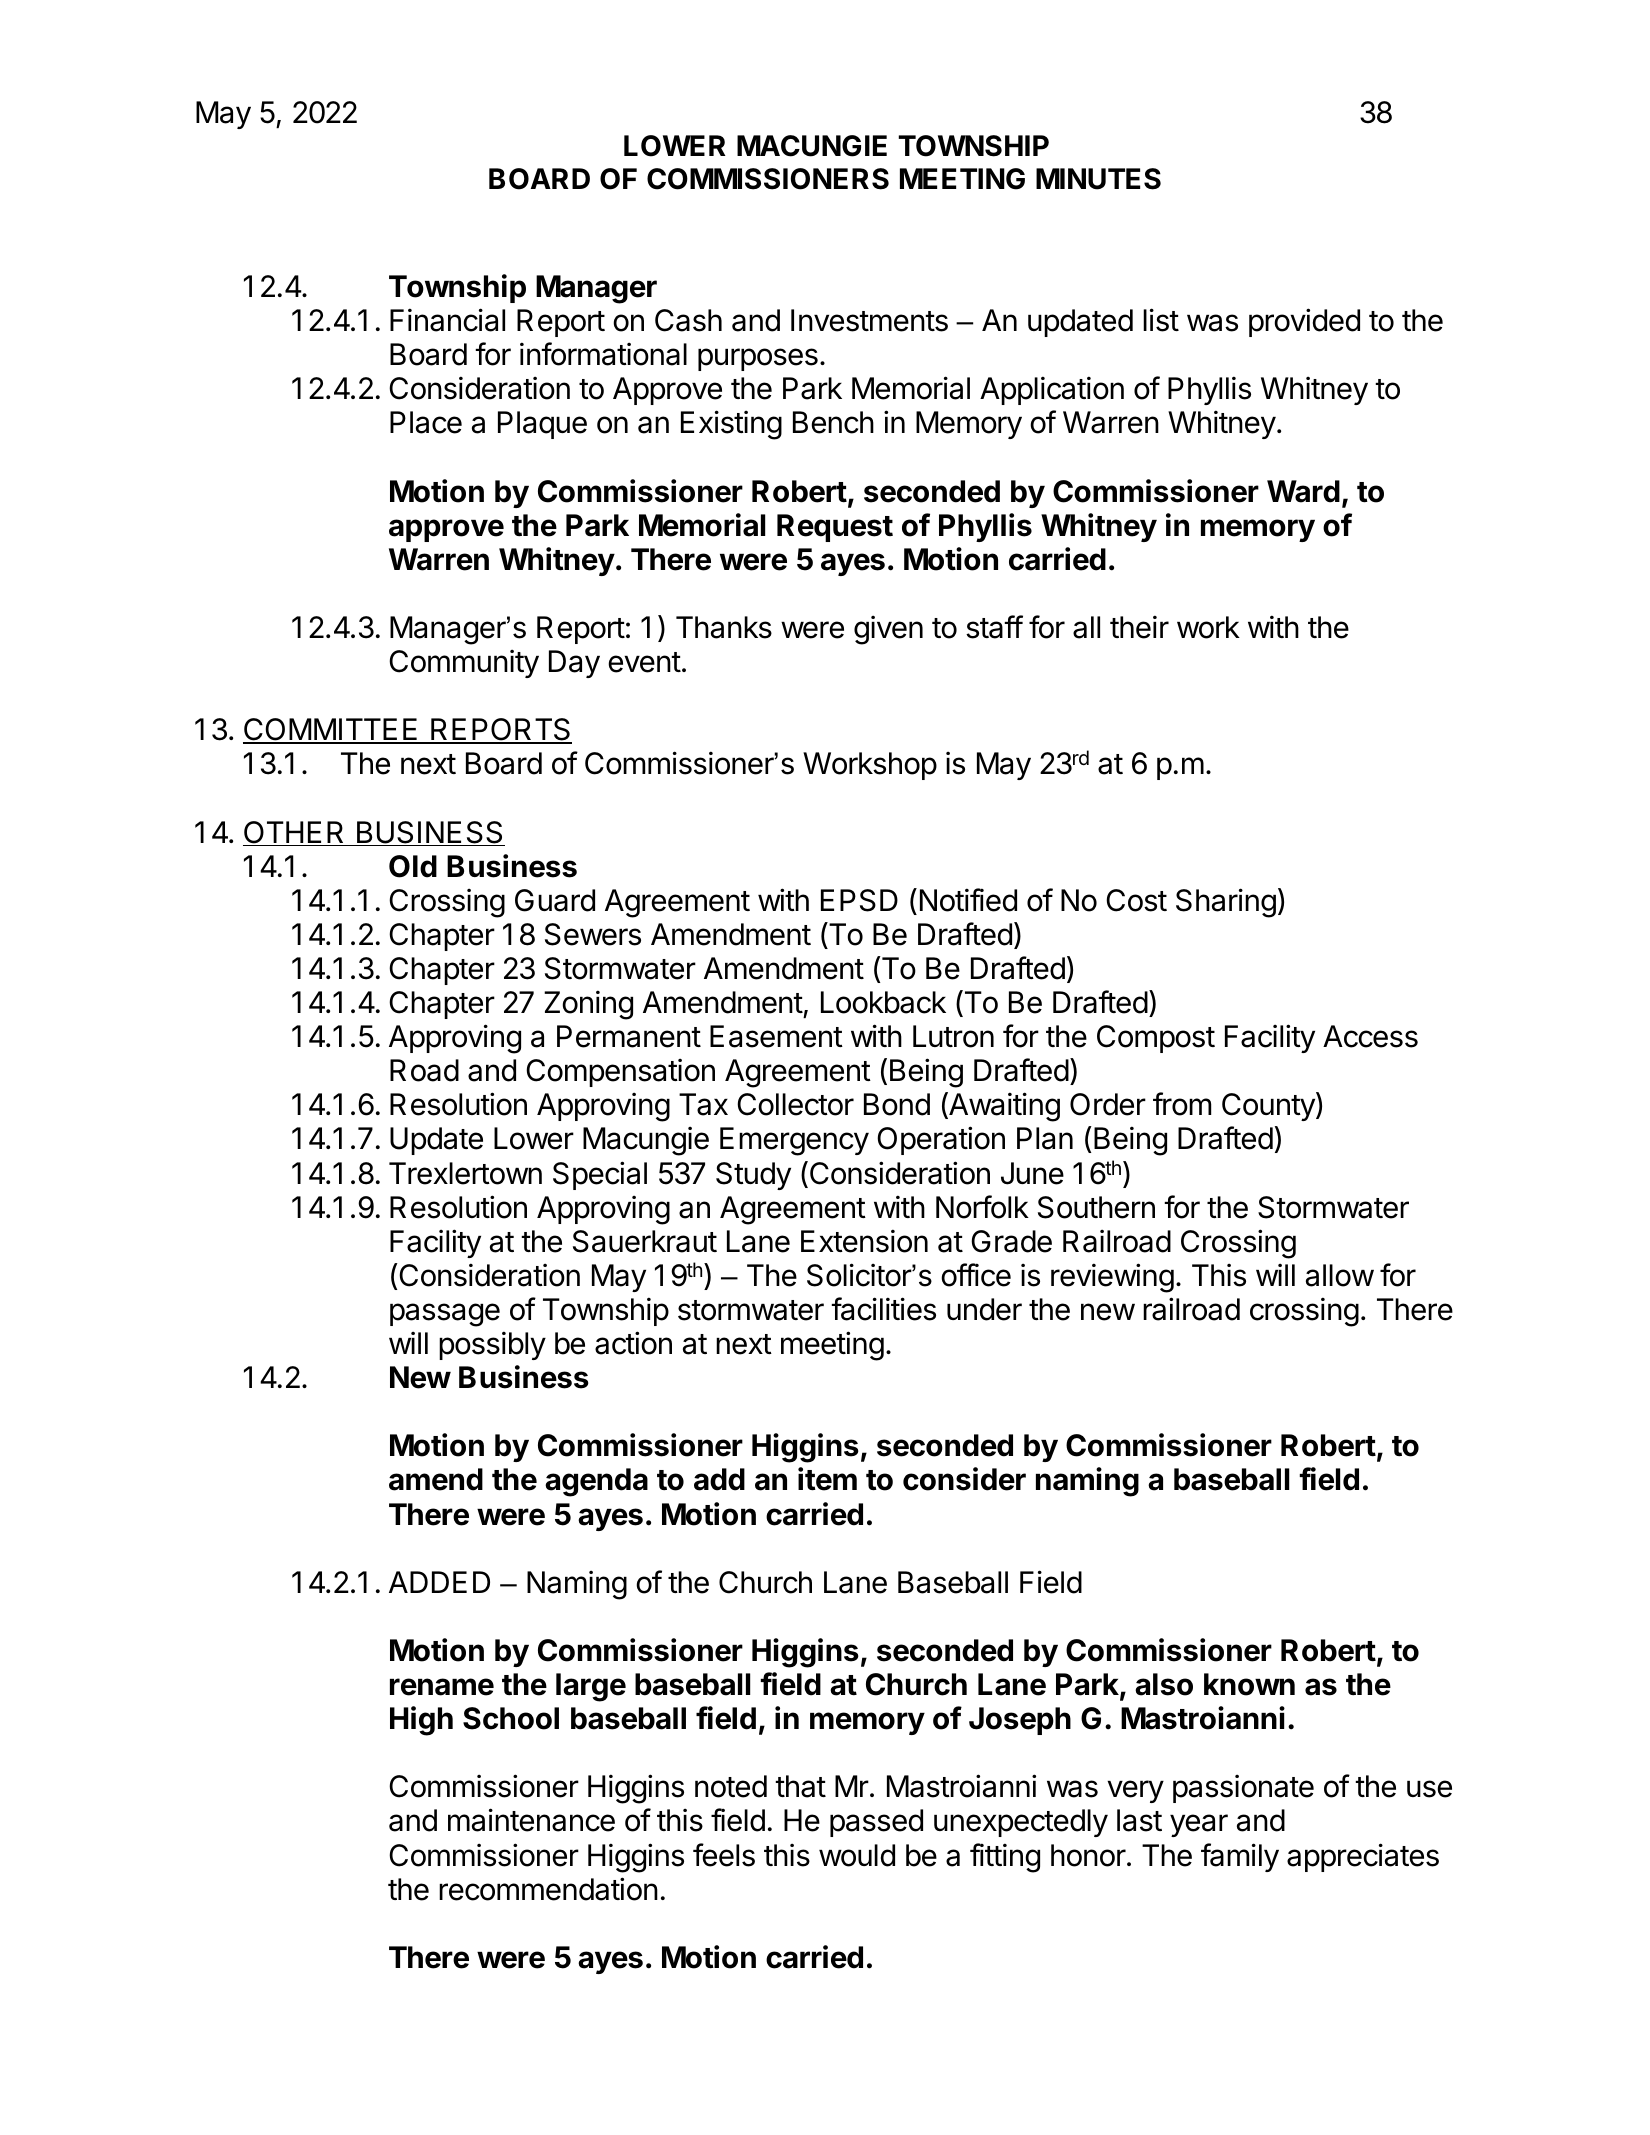  What do you see at coordinates (464, 663) in the image?
I see `Community` at bounding box center [464, 663].
